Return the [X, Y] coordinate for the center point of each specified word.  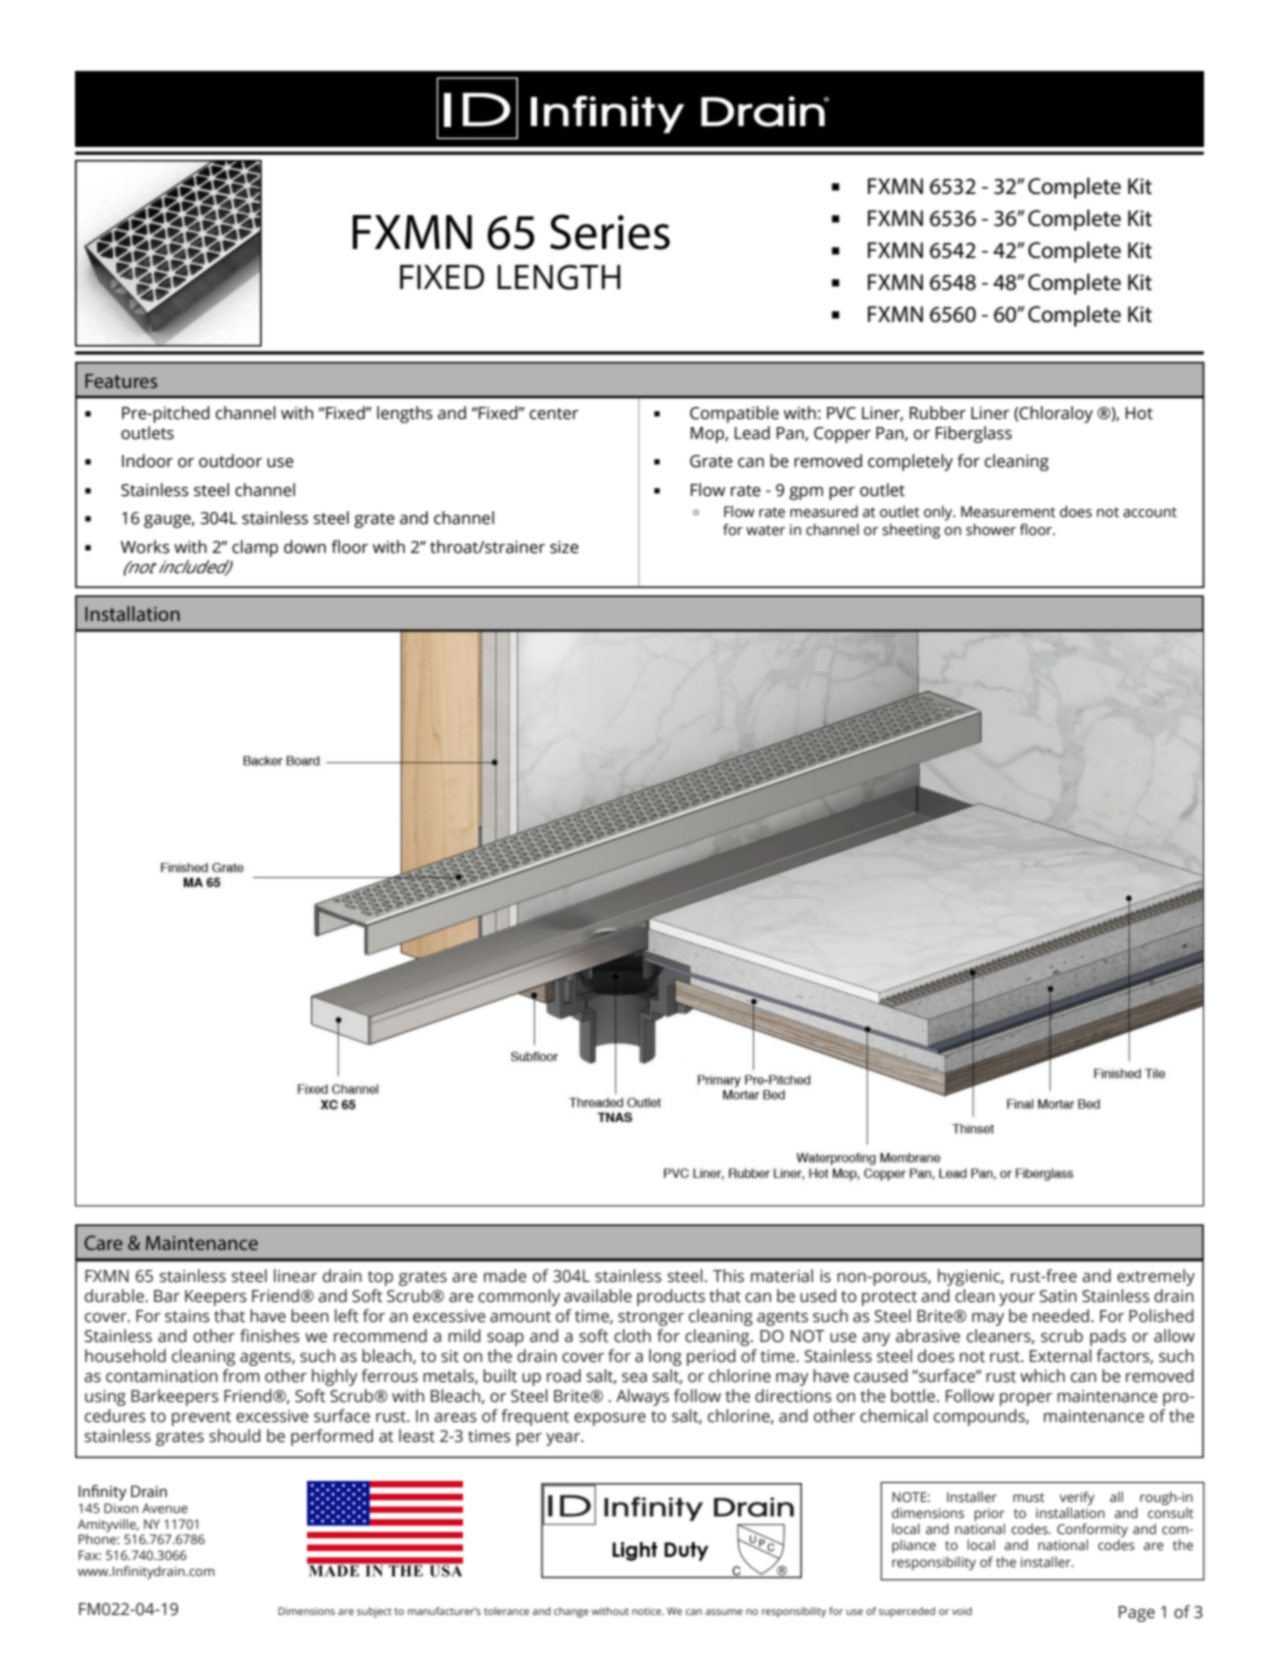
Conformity [1092, 1531]
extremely [1156, 1277]
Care [103, 1242]
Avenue [165, 1508]
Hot [1139, 413]
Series [610, 232]
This [728, 1276]
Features [121, 381]
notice [648, 1611]
